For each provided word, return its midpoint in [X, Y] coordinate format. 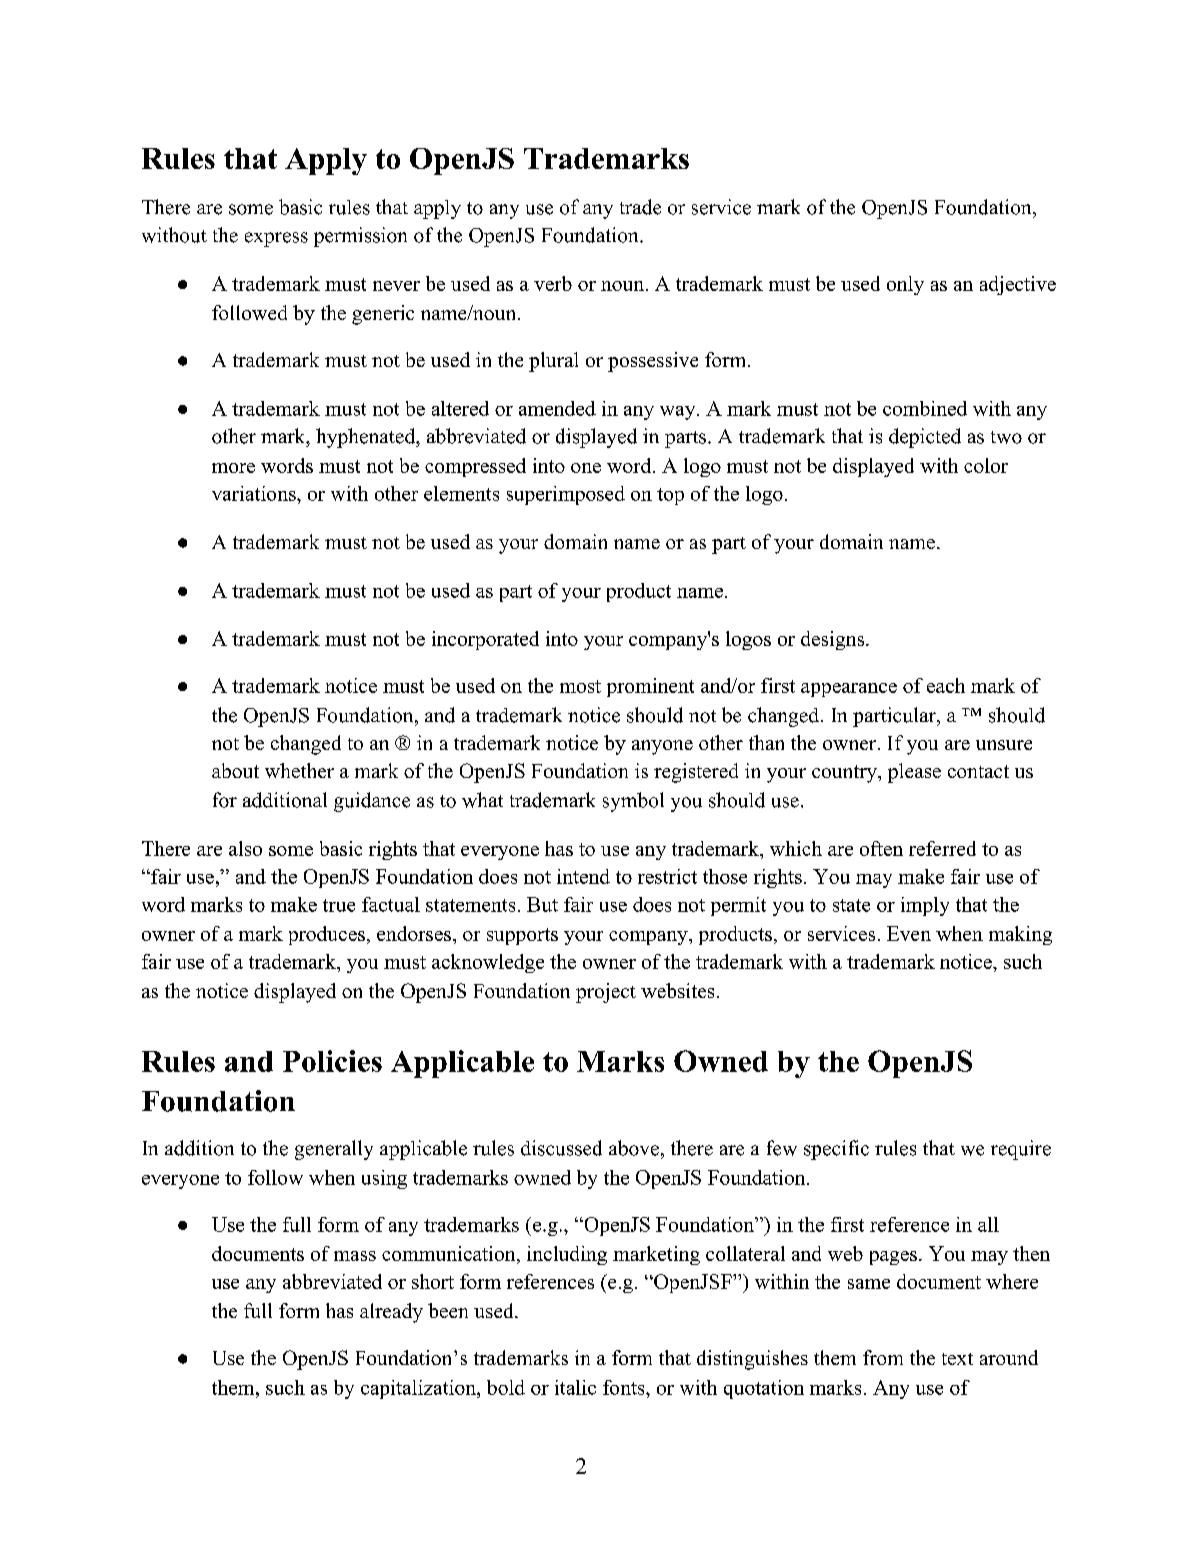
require [1021, 1150]
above [634, 1148]
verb [553, 283]
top [670, 496]
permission [360, 237]
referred [942, 848]
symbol [633, 802]
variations [255, 493]
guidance [372, 802]
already [391, 1313]
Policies [332, 1061]
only [905, 285]
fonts [625, 1387]
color [986, 465]
